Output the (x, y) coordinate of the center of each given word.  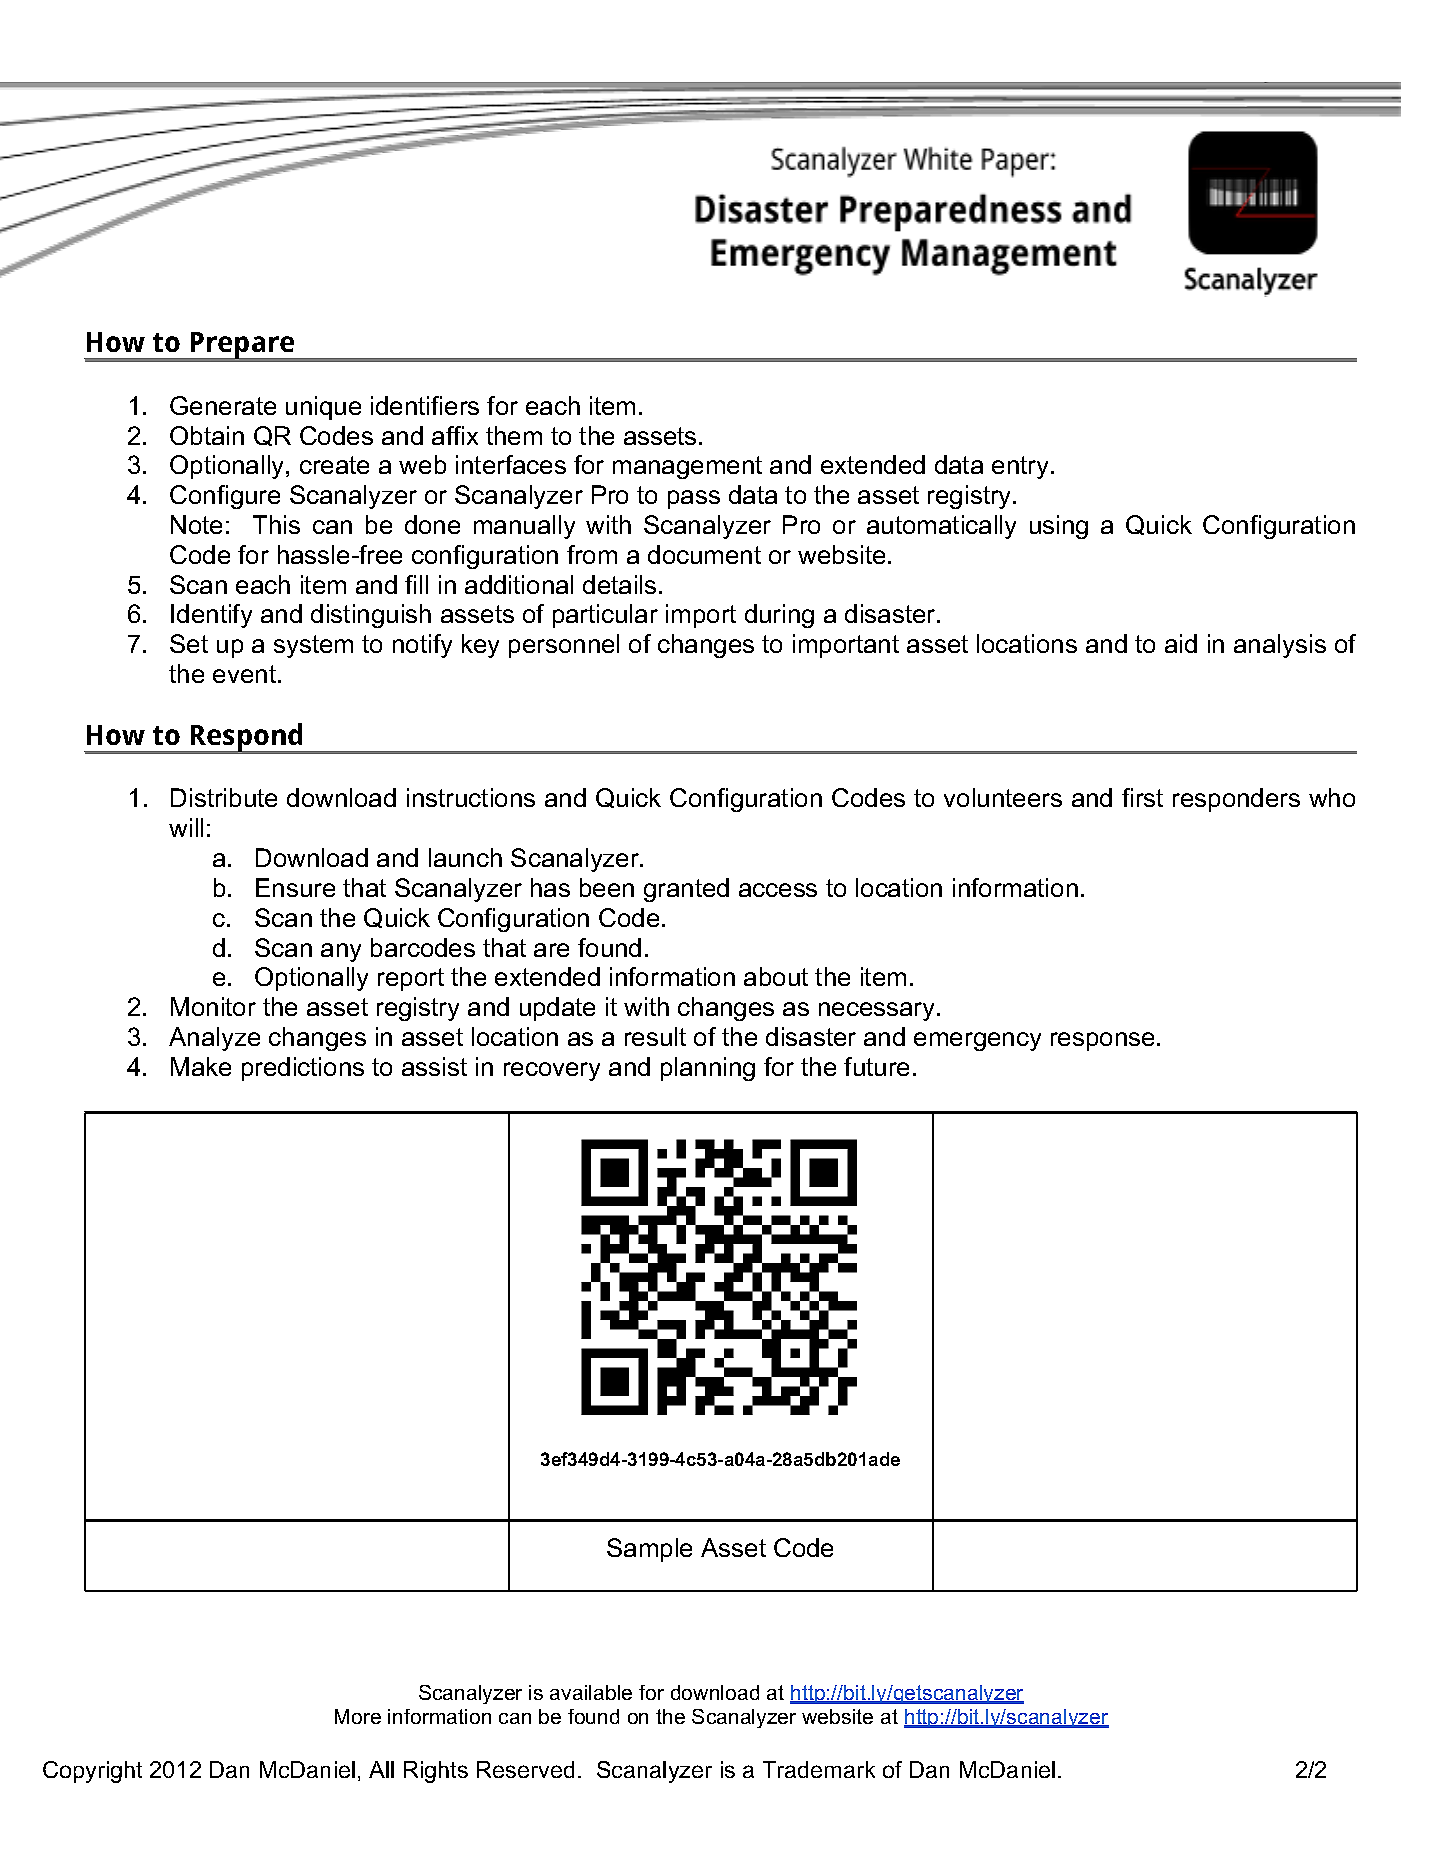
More (358, 1716)
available (591, 1692)
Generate (223, 405)
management (687, 467)
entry (1022, 467)
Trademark (819, 1769)
